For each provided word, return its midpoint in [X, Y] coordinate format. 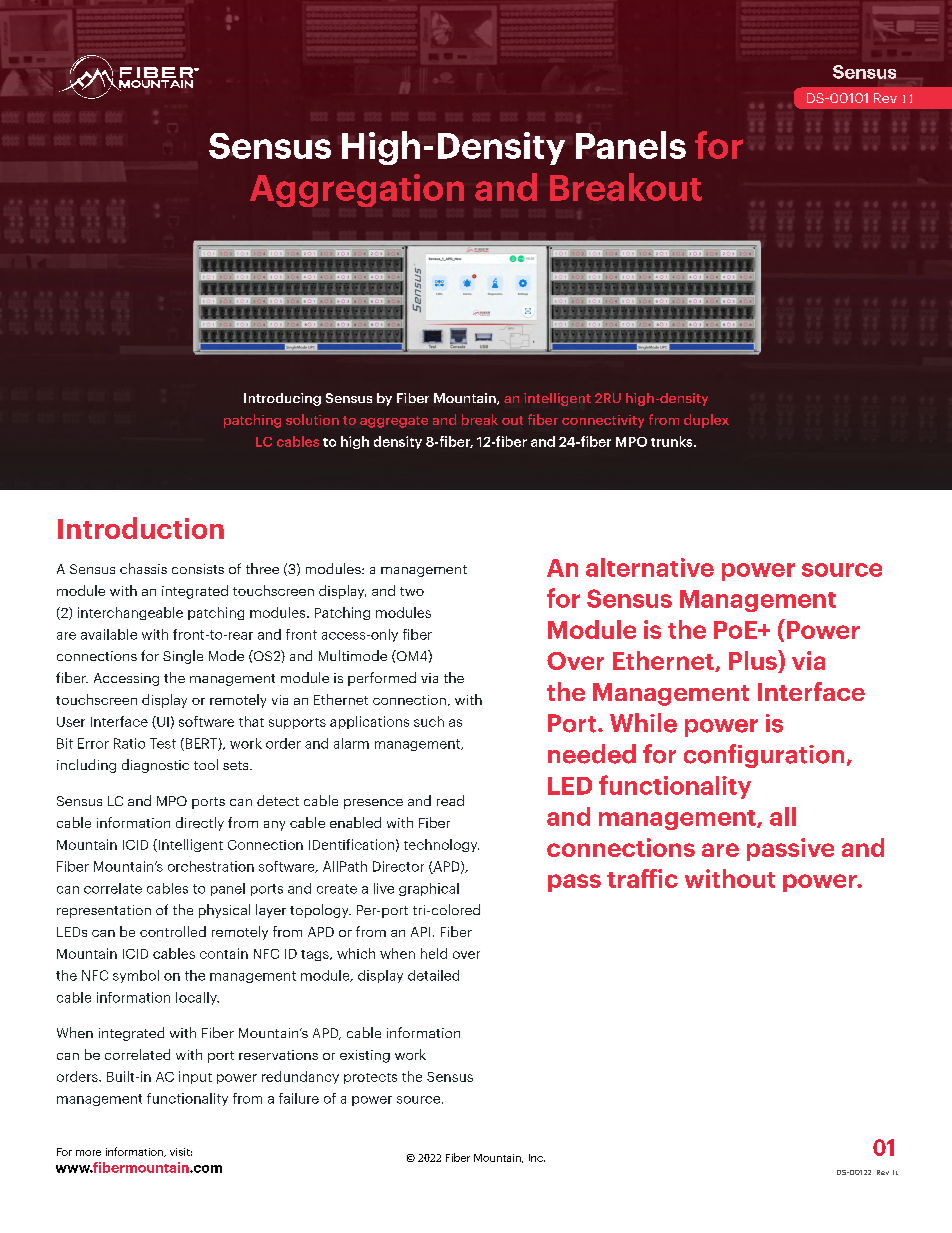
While [643, 723]
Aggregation [357, 190]
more [88, 1153]
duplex [706, 421]
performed [382, 679]
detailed [433, 975]
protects [370, 1078]
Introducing [282, 399]
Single [183, 657]
